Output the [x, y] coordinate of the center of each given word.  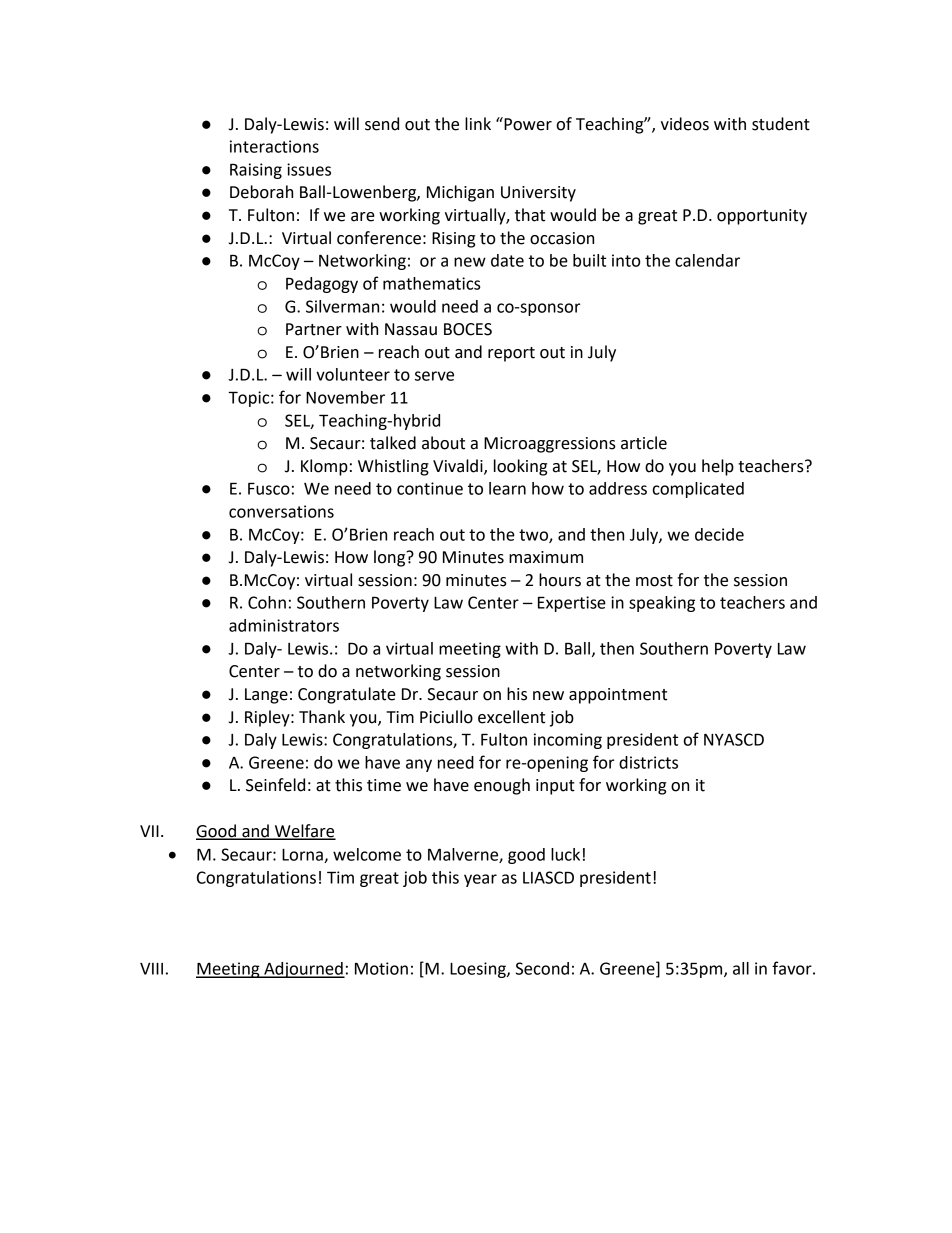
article [644, 443]
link [478, 123]
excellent [511, 717]
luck [565, 854]
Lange [266, 696]
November [345, 397]
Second [542, 968]
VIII [151, 969]
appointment [618, 696]
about [443, 443]
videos [685, 124]
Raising [256, 171]
